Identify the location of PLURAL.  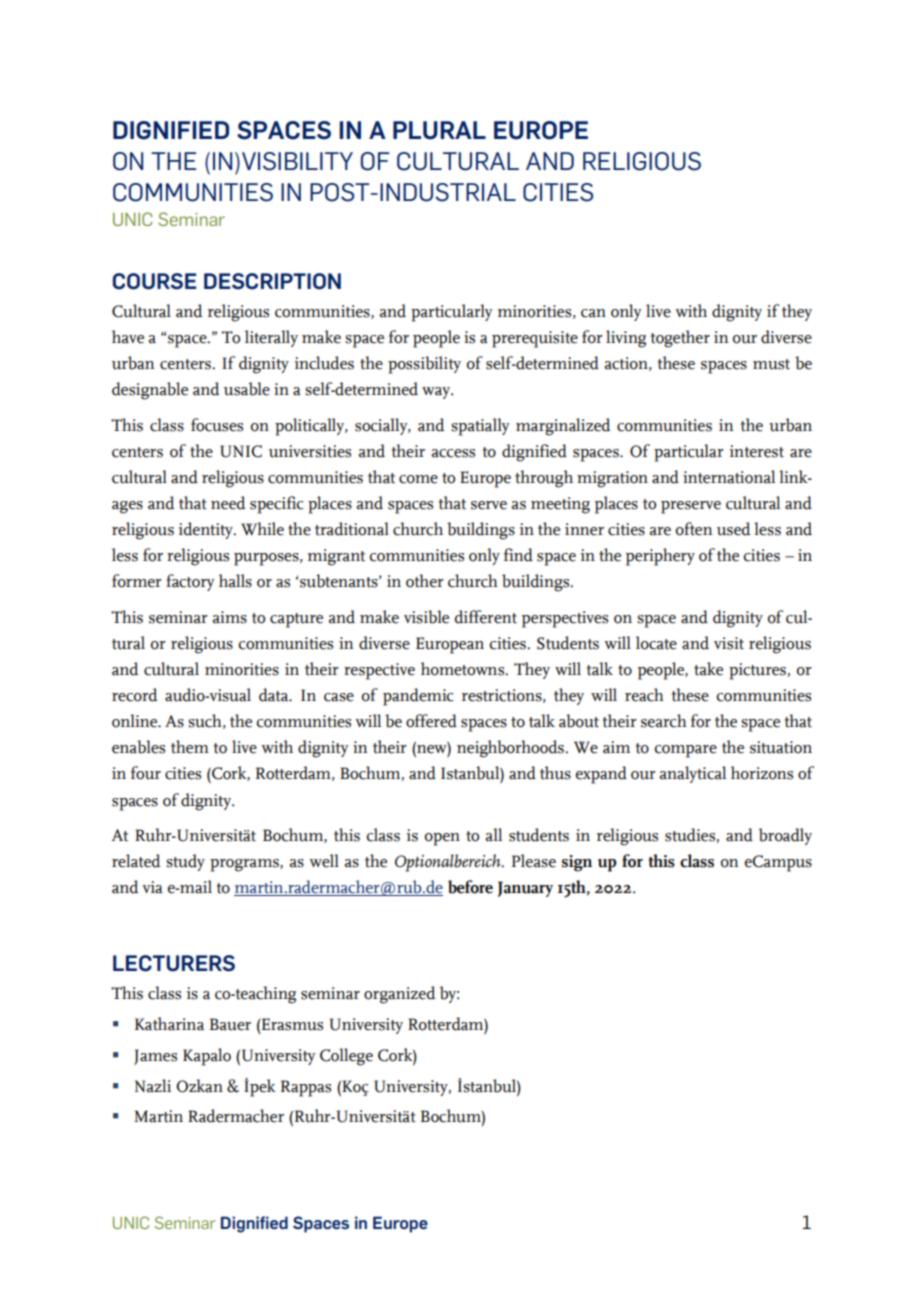
(439, 130).
